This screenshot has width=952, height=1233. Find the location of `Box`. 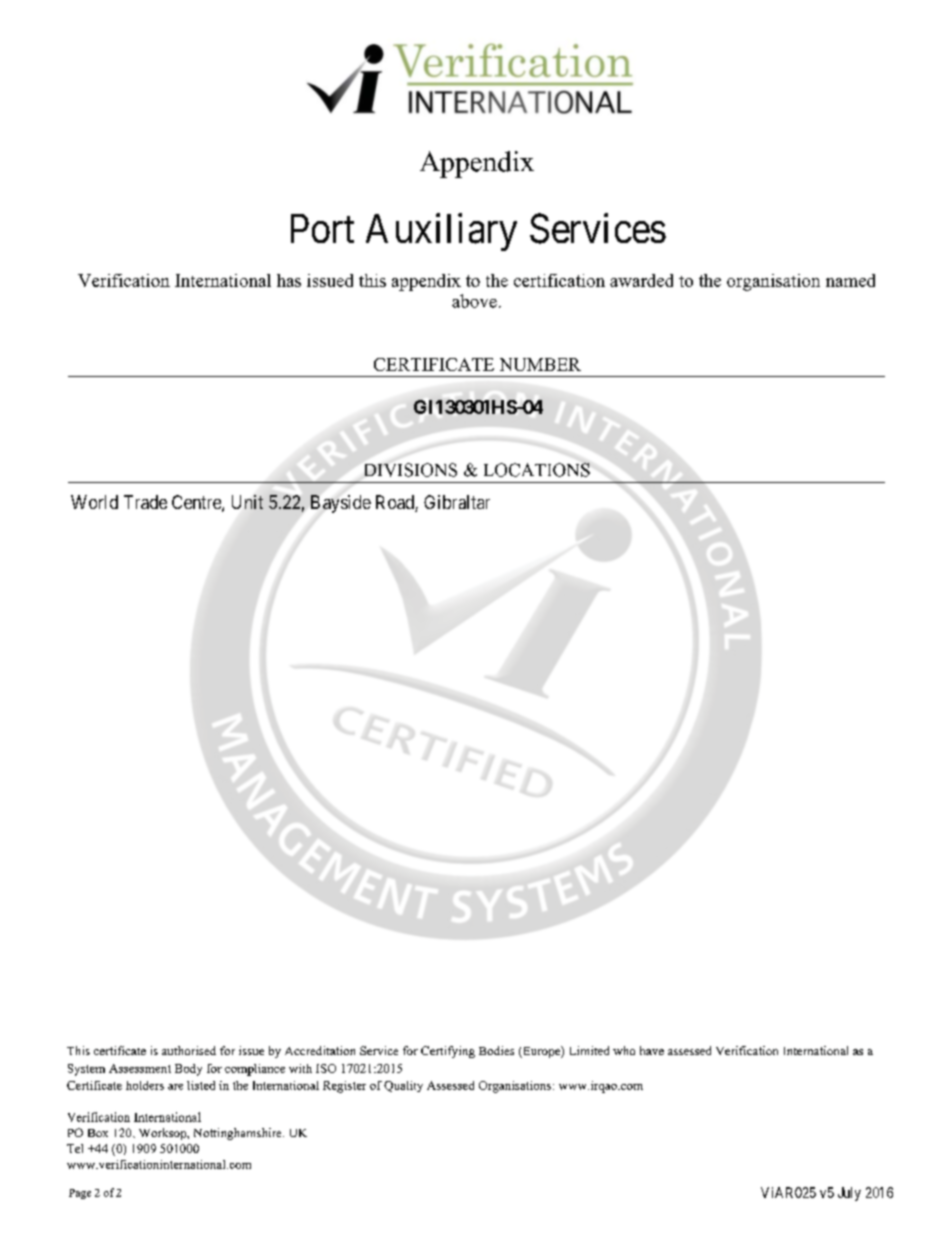

Box is located at coordinates (98, 1133).
